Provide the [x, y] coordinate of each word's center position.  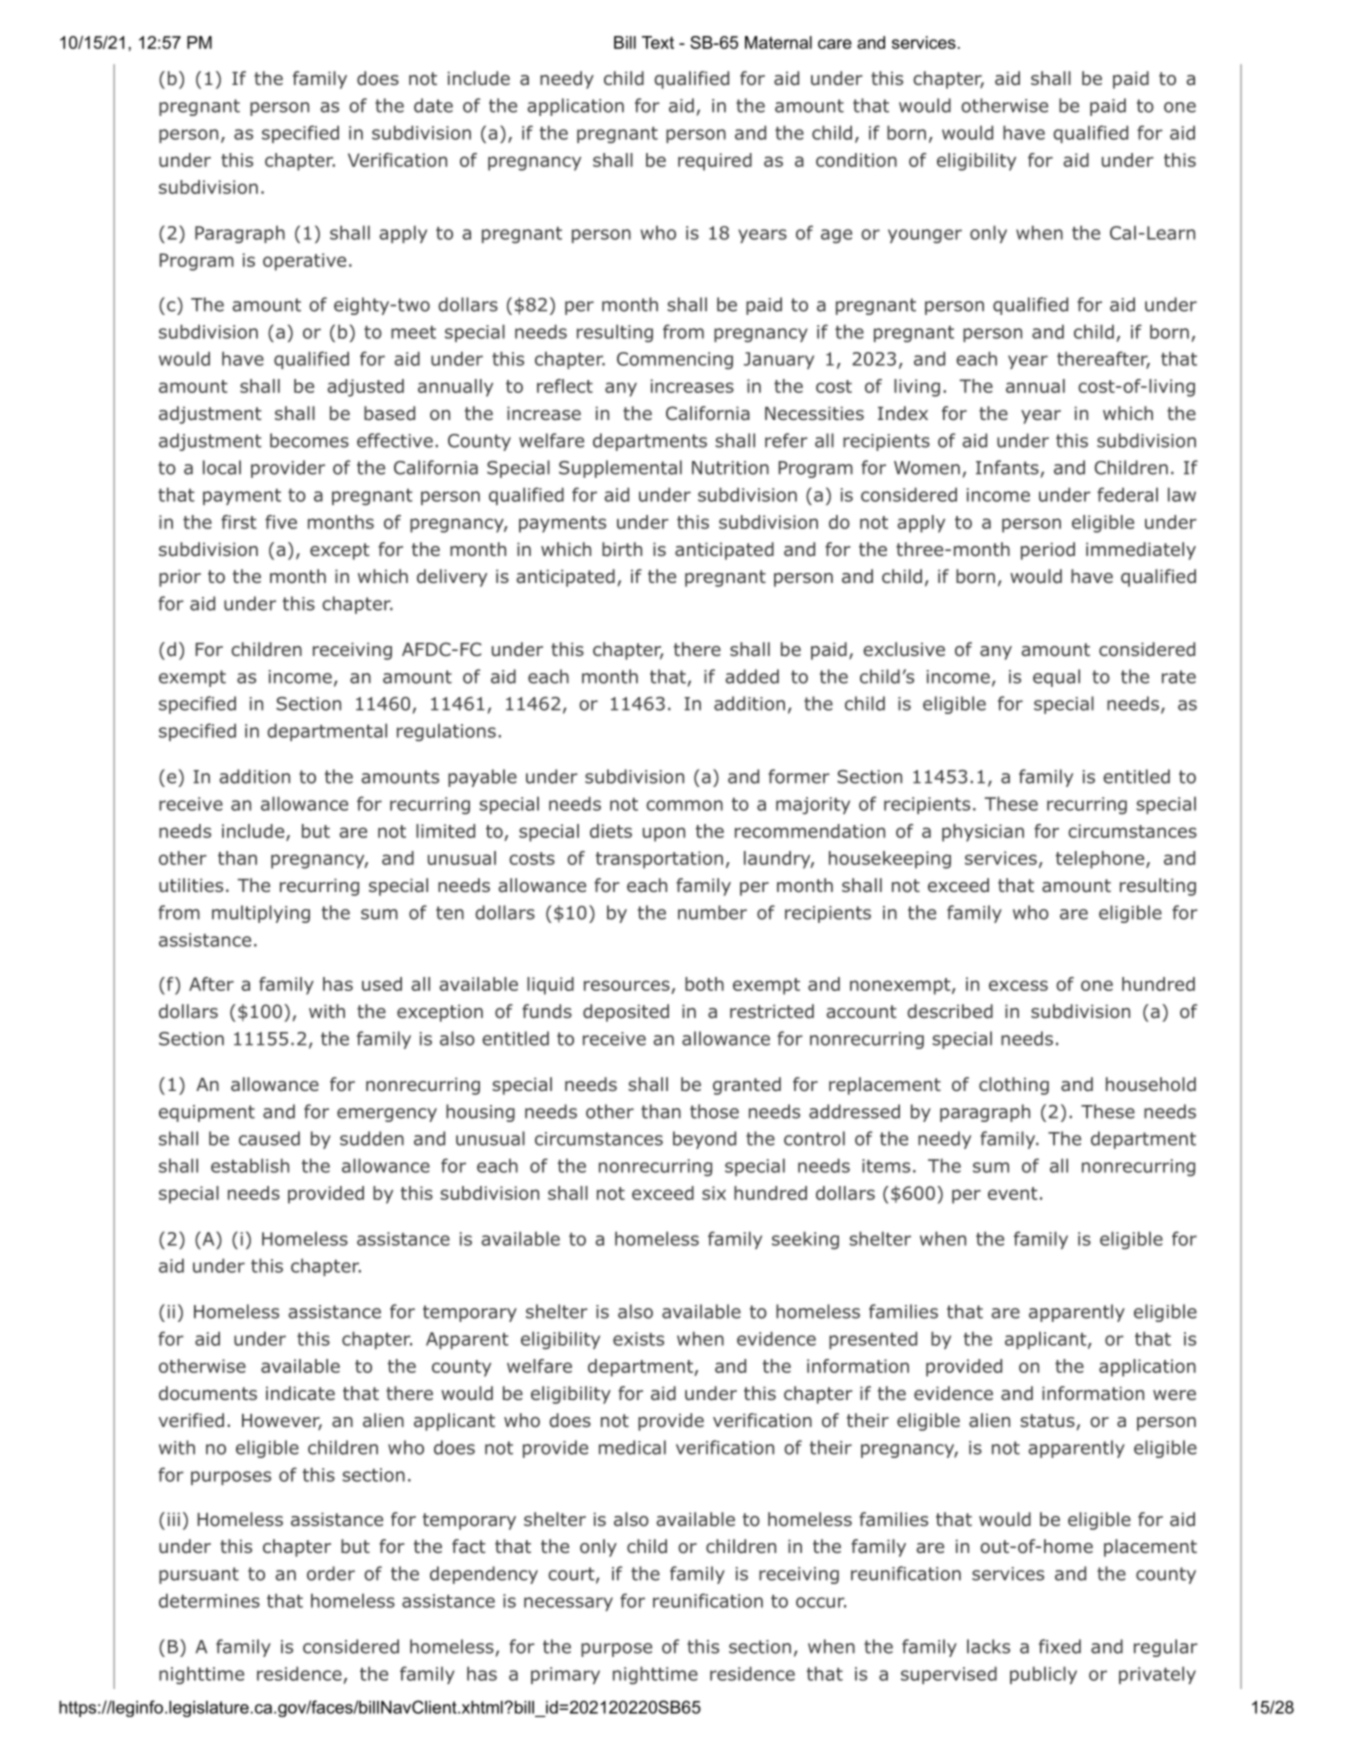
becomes [309, 440]
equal [1056, 678]
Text [658, 42]
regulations [446, 732]
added [752, 676]
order [331, 1573]
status [1048, 1422]
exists [638, 1339]
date [433, 105]
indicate [300, 1393]
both [704, 984]
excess [1018, 985]
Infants [1007, 467]
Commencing [675, 360]
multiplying [261, 914]
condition [856, 160]
